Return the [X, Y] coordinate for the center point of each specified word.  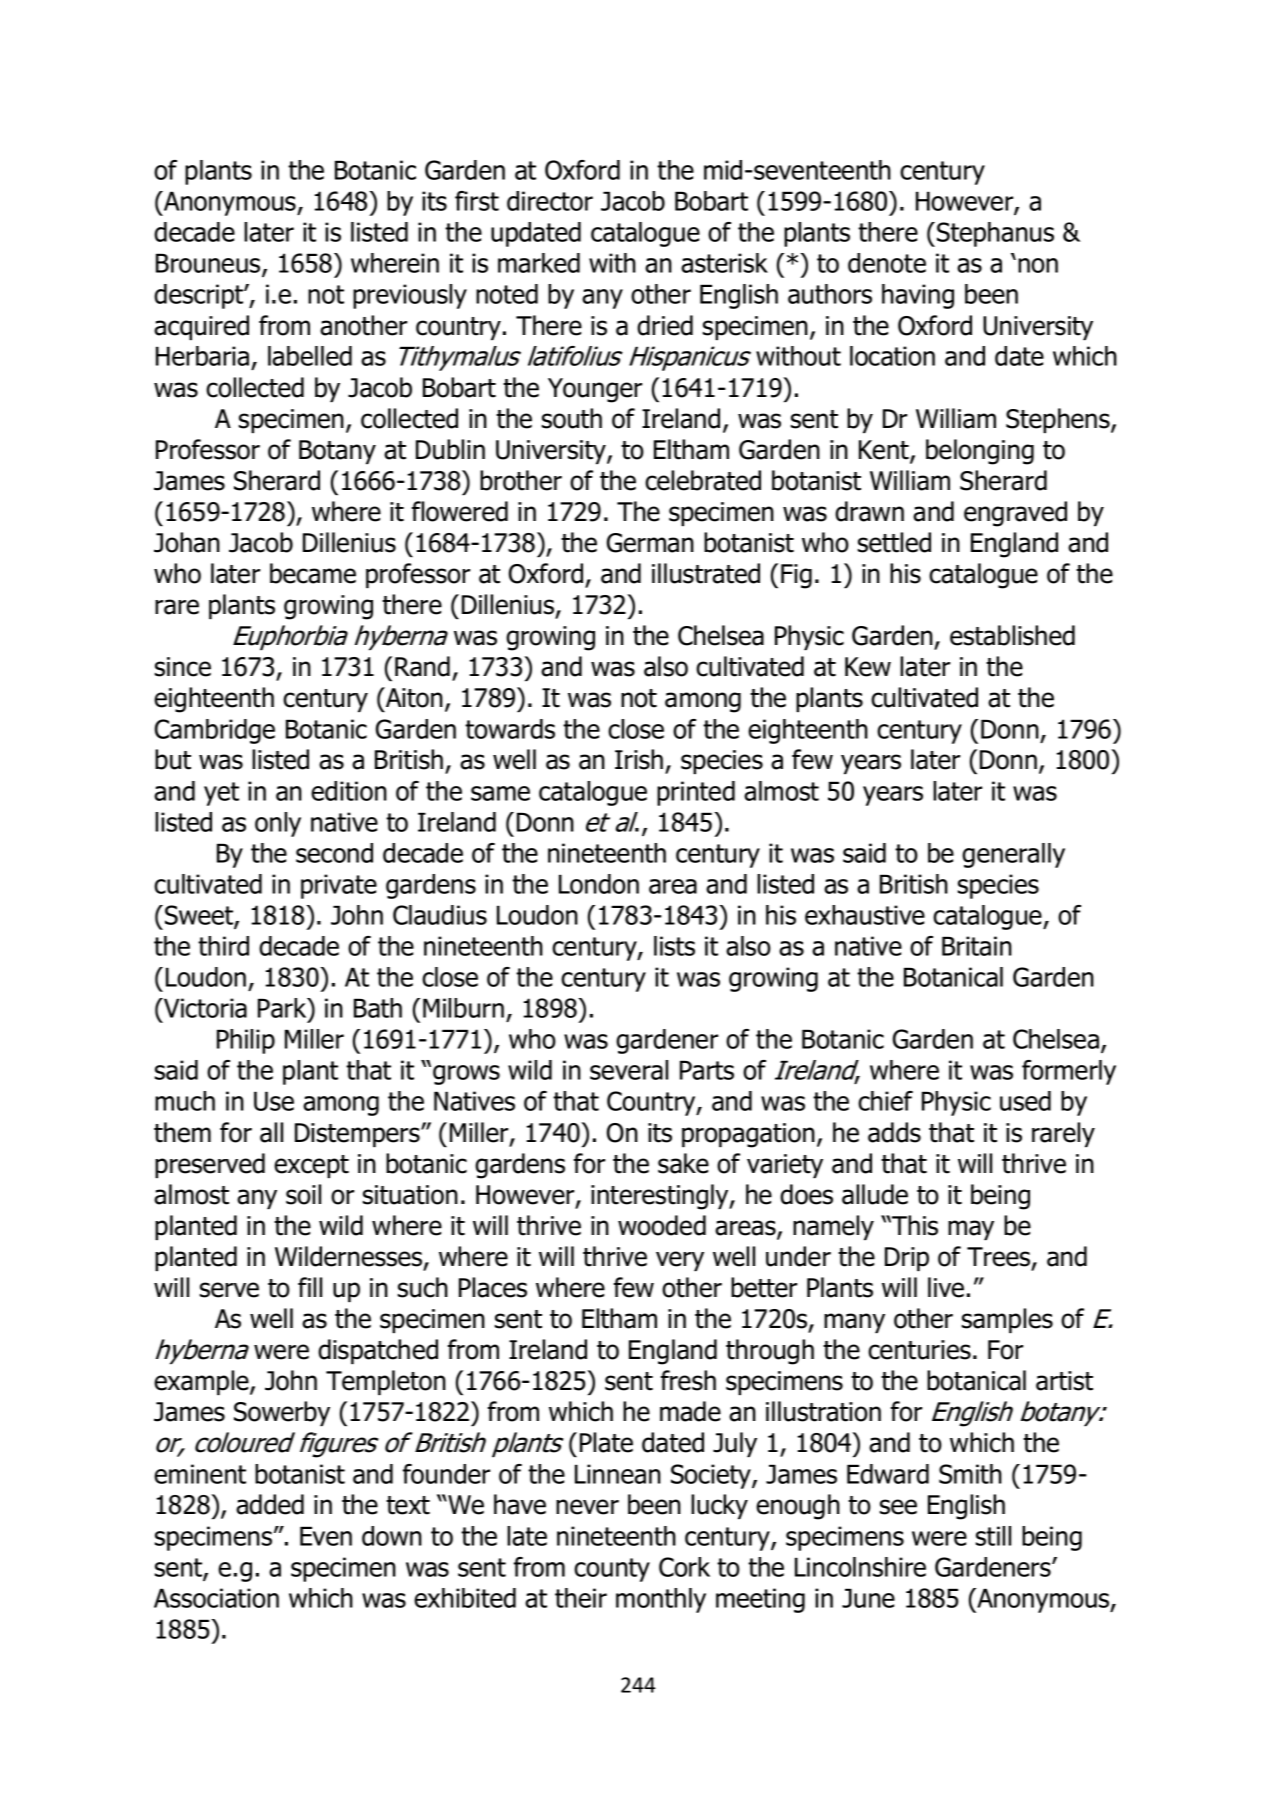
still [993, 1536]
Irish [639, 759]
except [311, 1166]
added [270, 1504]
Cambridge [215, 731]
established [1012, 635]
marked [539, 263]
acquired [201, 327]
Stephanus [995, 234]
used [1025, 1101]
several [629, 1070]
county [612, 1570]
